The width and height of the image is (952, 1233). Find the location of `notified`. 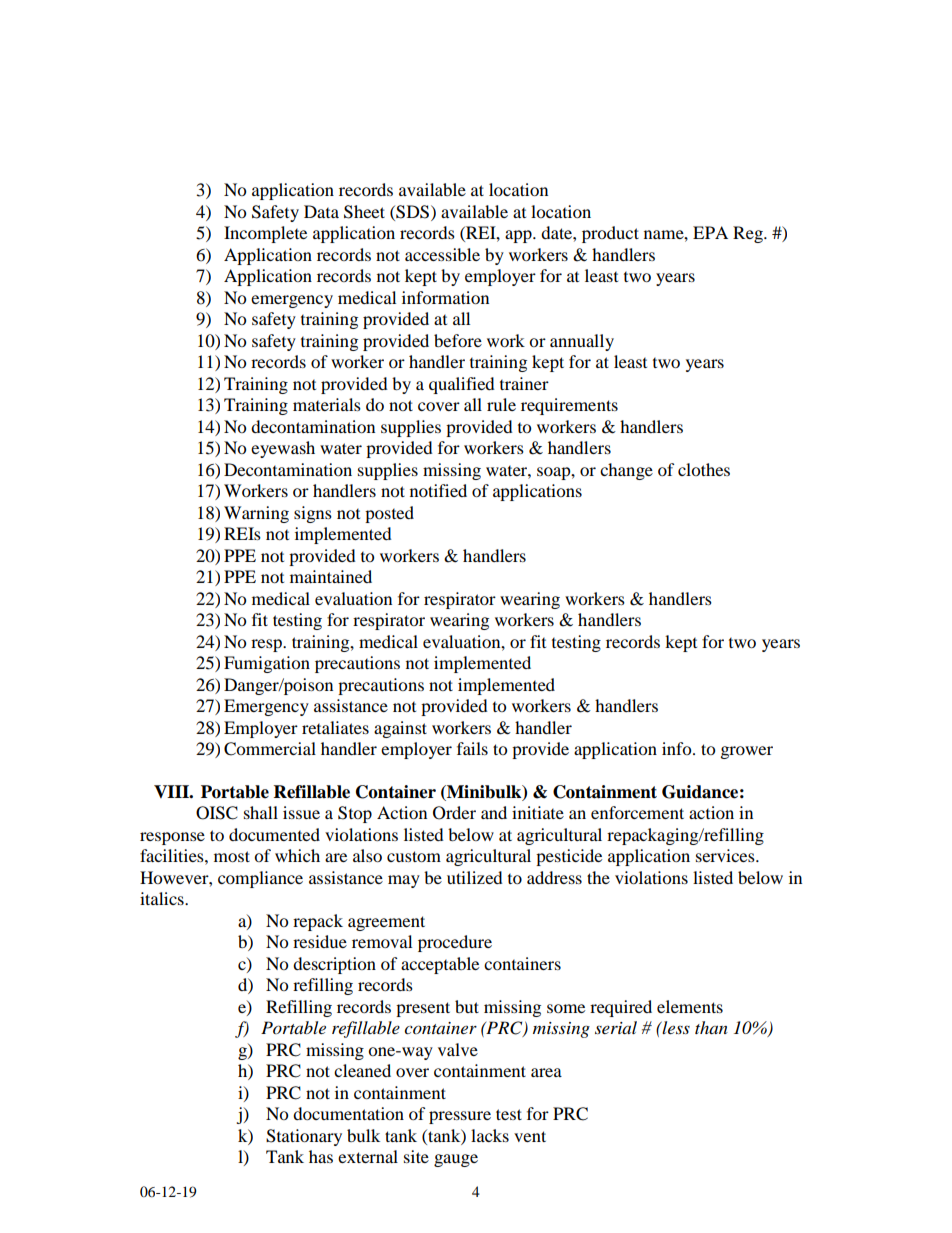

notified is located at coordinates (438, 490).
